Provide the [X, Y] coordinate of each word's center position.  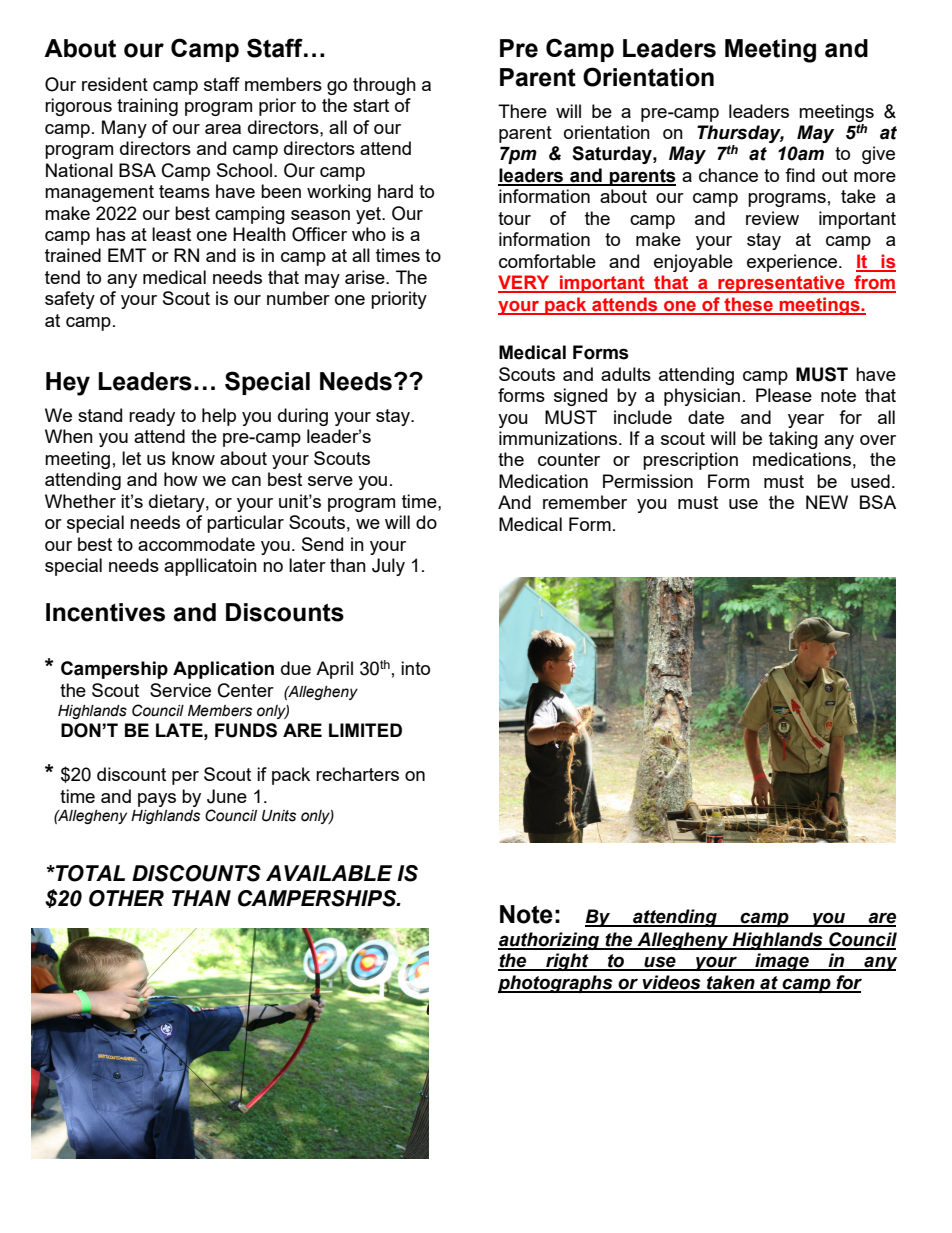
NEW [827, 502]
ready [152, 417]
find [800, 175]
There [522, 111]
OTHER [126, 898]
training [147, 107]
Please [784, 395]
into [415, 668]
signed [580, 397]
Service [180, 690]
